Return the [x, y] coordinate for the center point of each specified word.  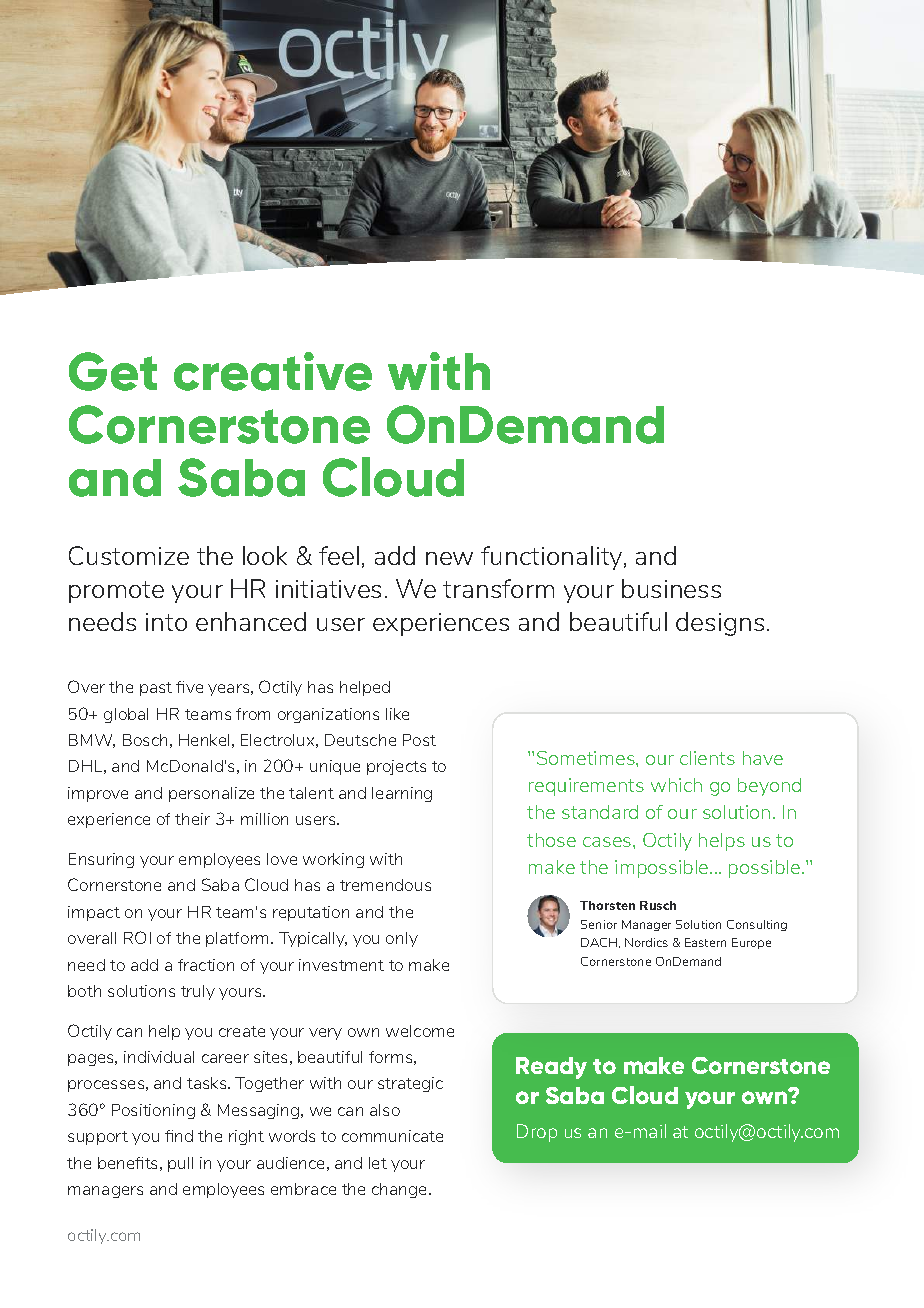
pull [180, 1164]
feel [339, 555]
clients [707, 758]
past [156, 689]
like [397, 714]
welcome [420, 1031]
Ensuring [101, 860]
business [671, 588]
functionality [553, 558]
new [449, 558]
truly [198, 992]
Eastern [705, 942]
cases [608, 842]
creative [273, 371]
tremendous [385, 885]
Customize [129, 555]
